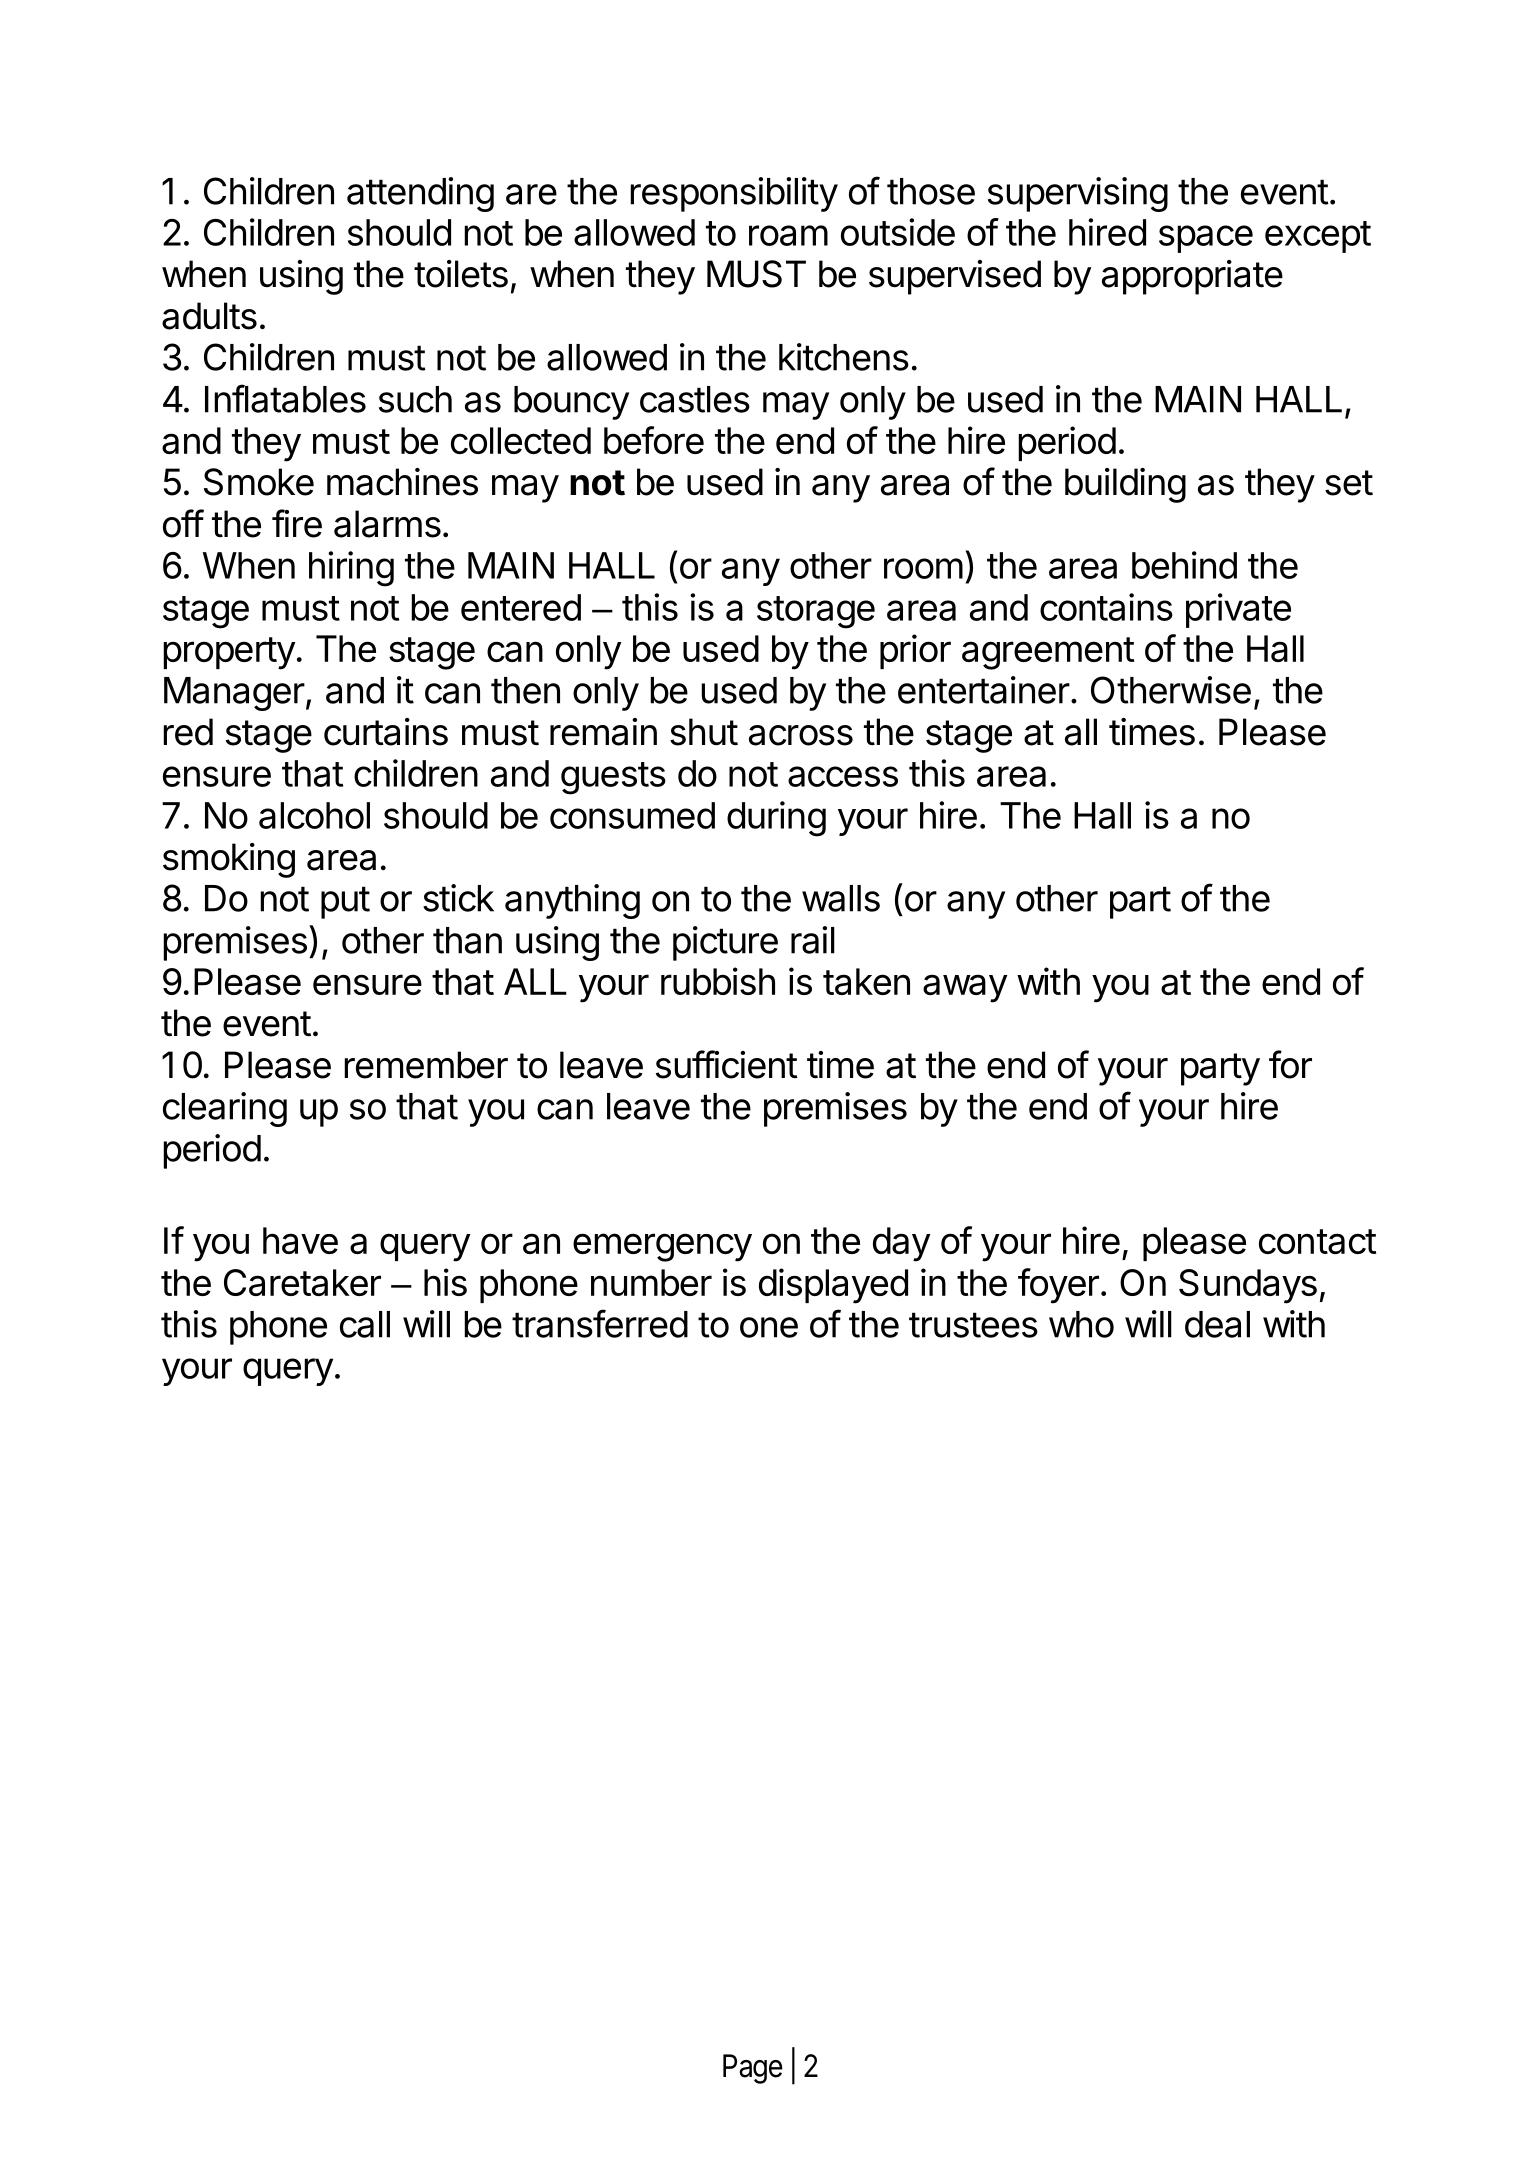  What do you see at coordinates (1206, 239) in the screenshot?
I see `space` at bounding box center [1206, 239].
